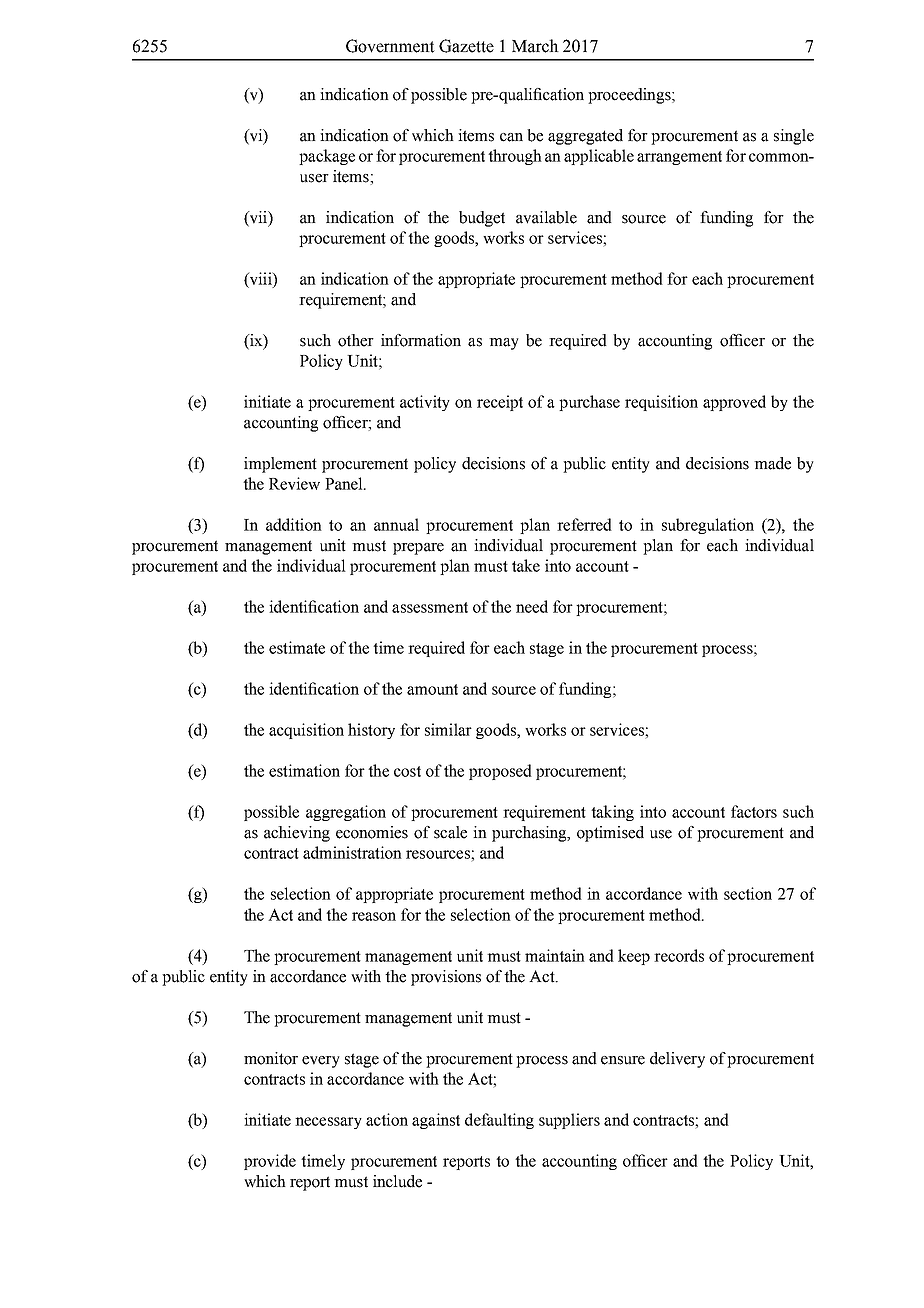 Image resolution: width=924 pixels, height=1308 pixels. Describe the element at coordinates (772, 463) in the document. I see `made` at that location.
